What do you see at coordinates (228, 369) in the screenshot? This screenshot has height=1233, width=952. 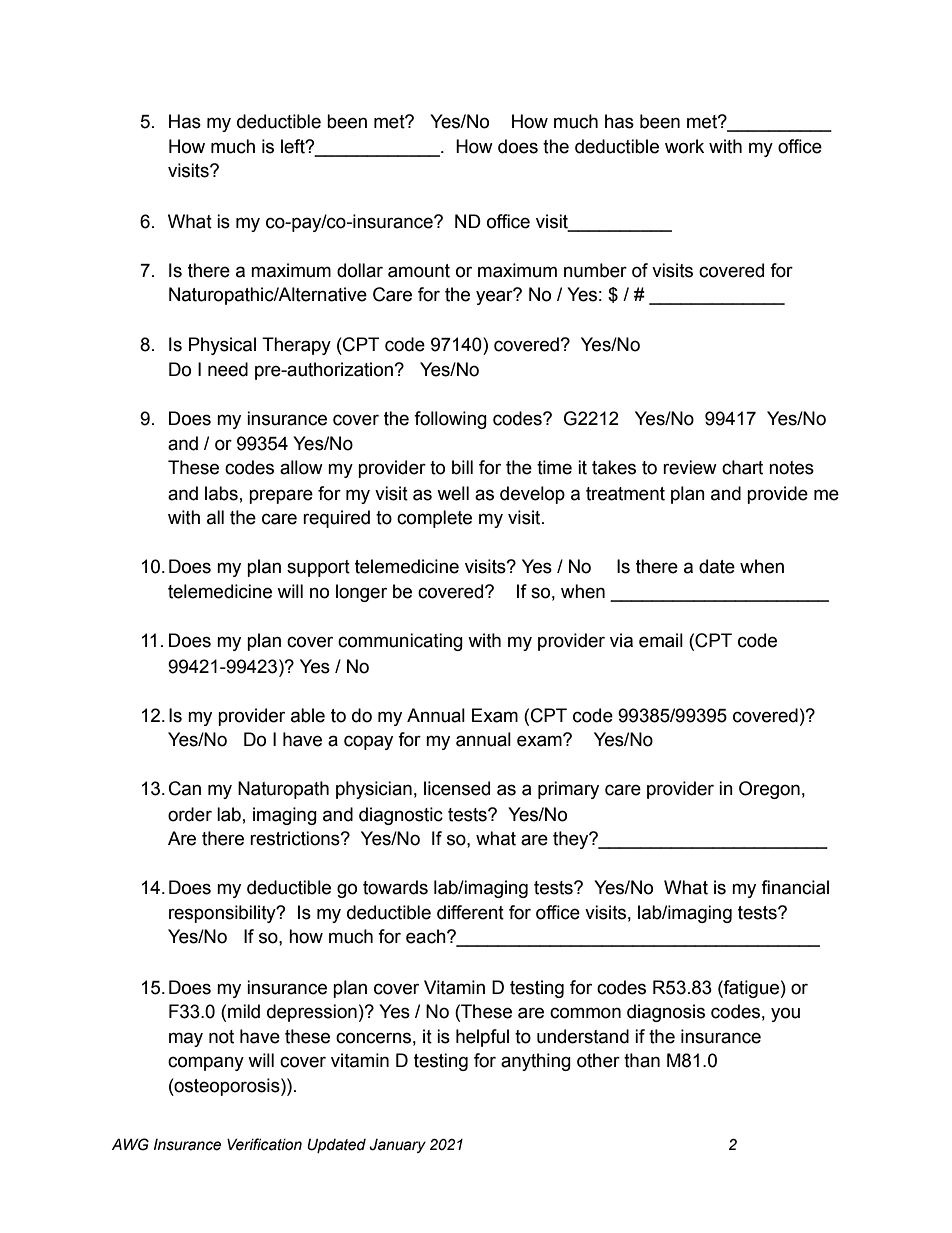 I see `need` at bounding box center [228, 369].
